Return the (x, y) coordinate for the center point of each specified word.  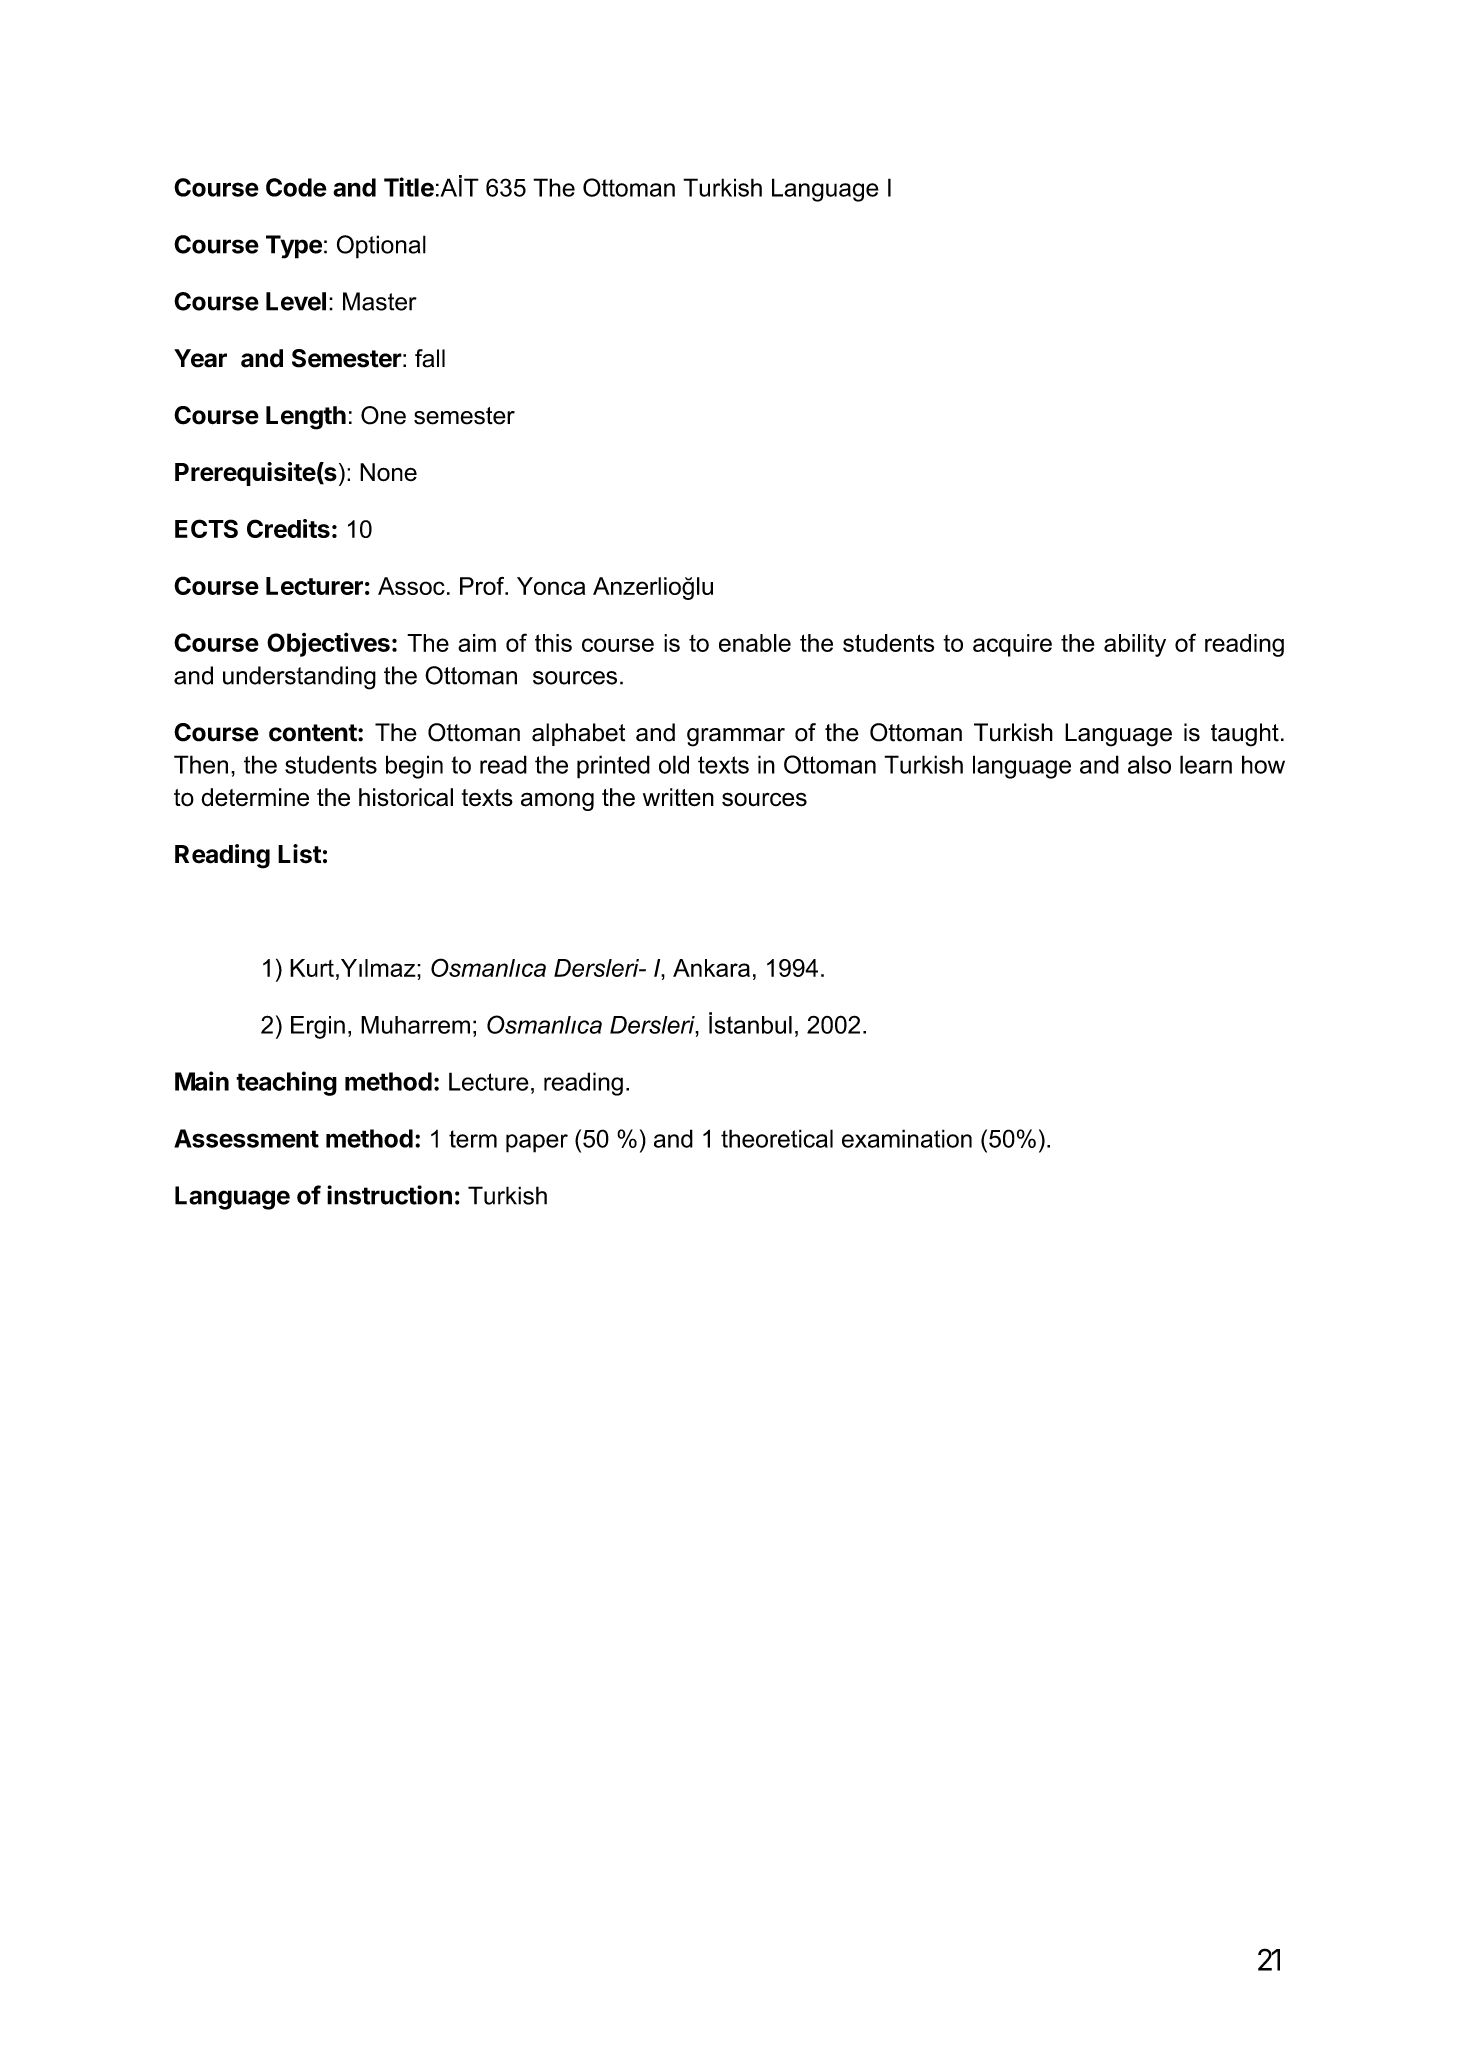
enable (755, 643)
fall (430, 358)
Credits (288, 528)
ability (1135, 645)
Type (294, 247)
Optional (381, 247)
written (678, 797)
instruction (389, 1195)
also (1149, 764)
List (299, 854)
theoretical (777, 1138)
